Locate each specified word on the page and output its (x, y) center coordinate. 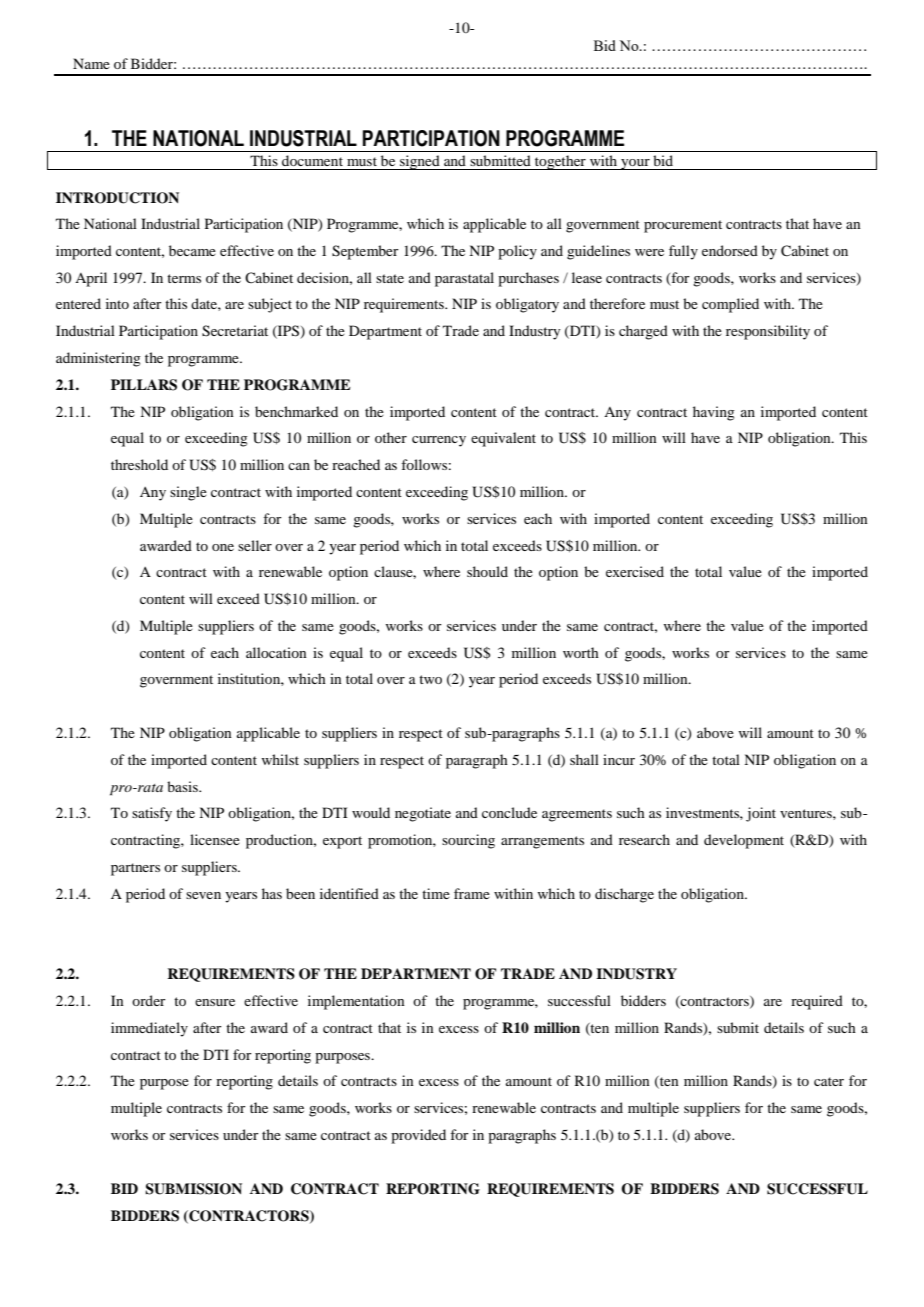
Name (91, 63)
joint (761, 814)
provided (418, 1136)
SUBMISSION (193, 1189)
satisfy (152, 814)
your (635, 164)
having (714, 413)
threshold (139, 464)
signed (420, 162)
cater (829, 1081)
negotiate (423, 814)
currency (439, 441)
